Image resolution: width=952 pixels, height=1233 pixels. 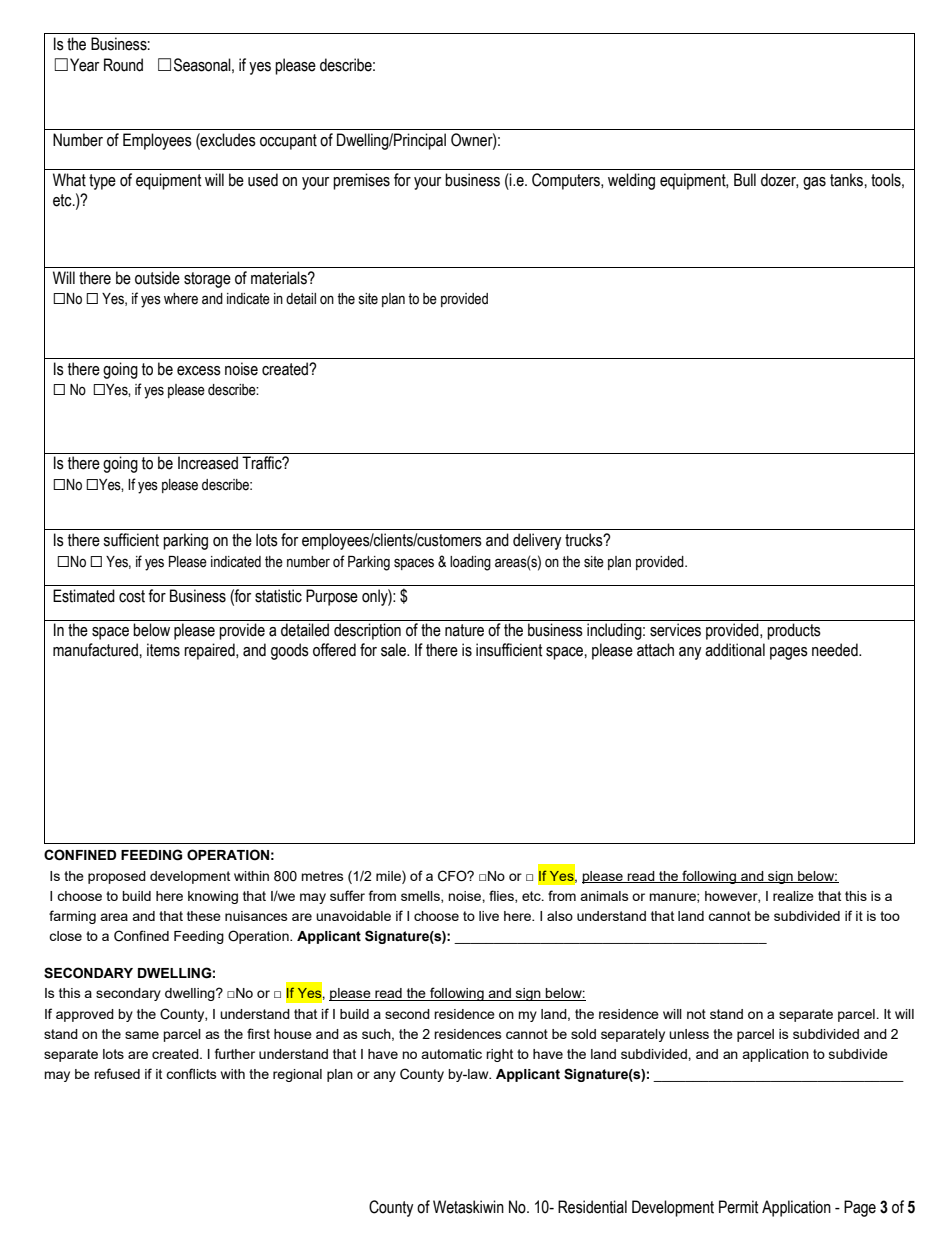 What do you see at coordinates (163, 650) in the screenshot?
I see `items` at bounding box center [163, 650].
